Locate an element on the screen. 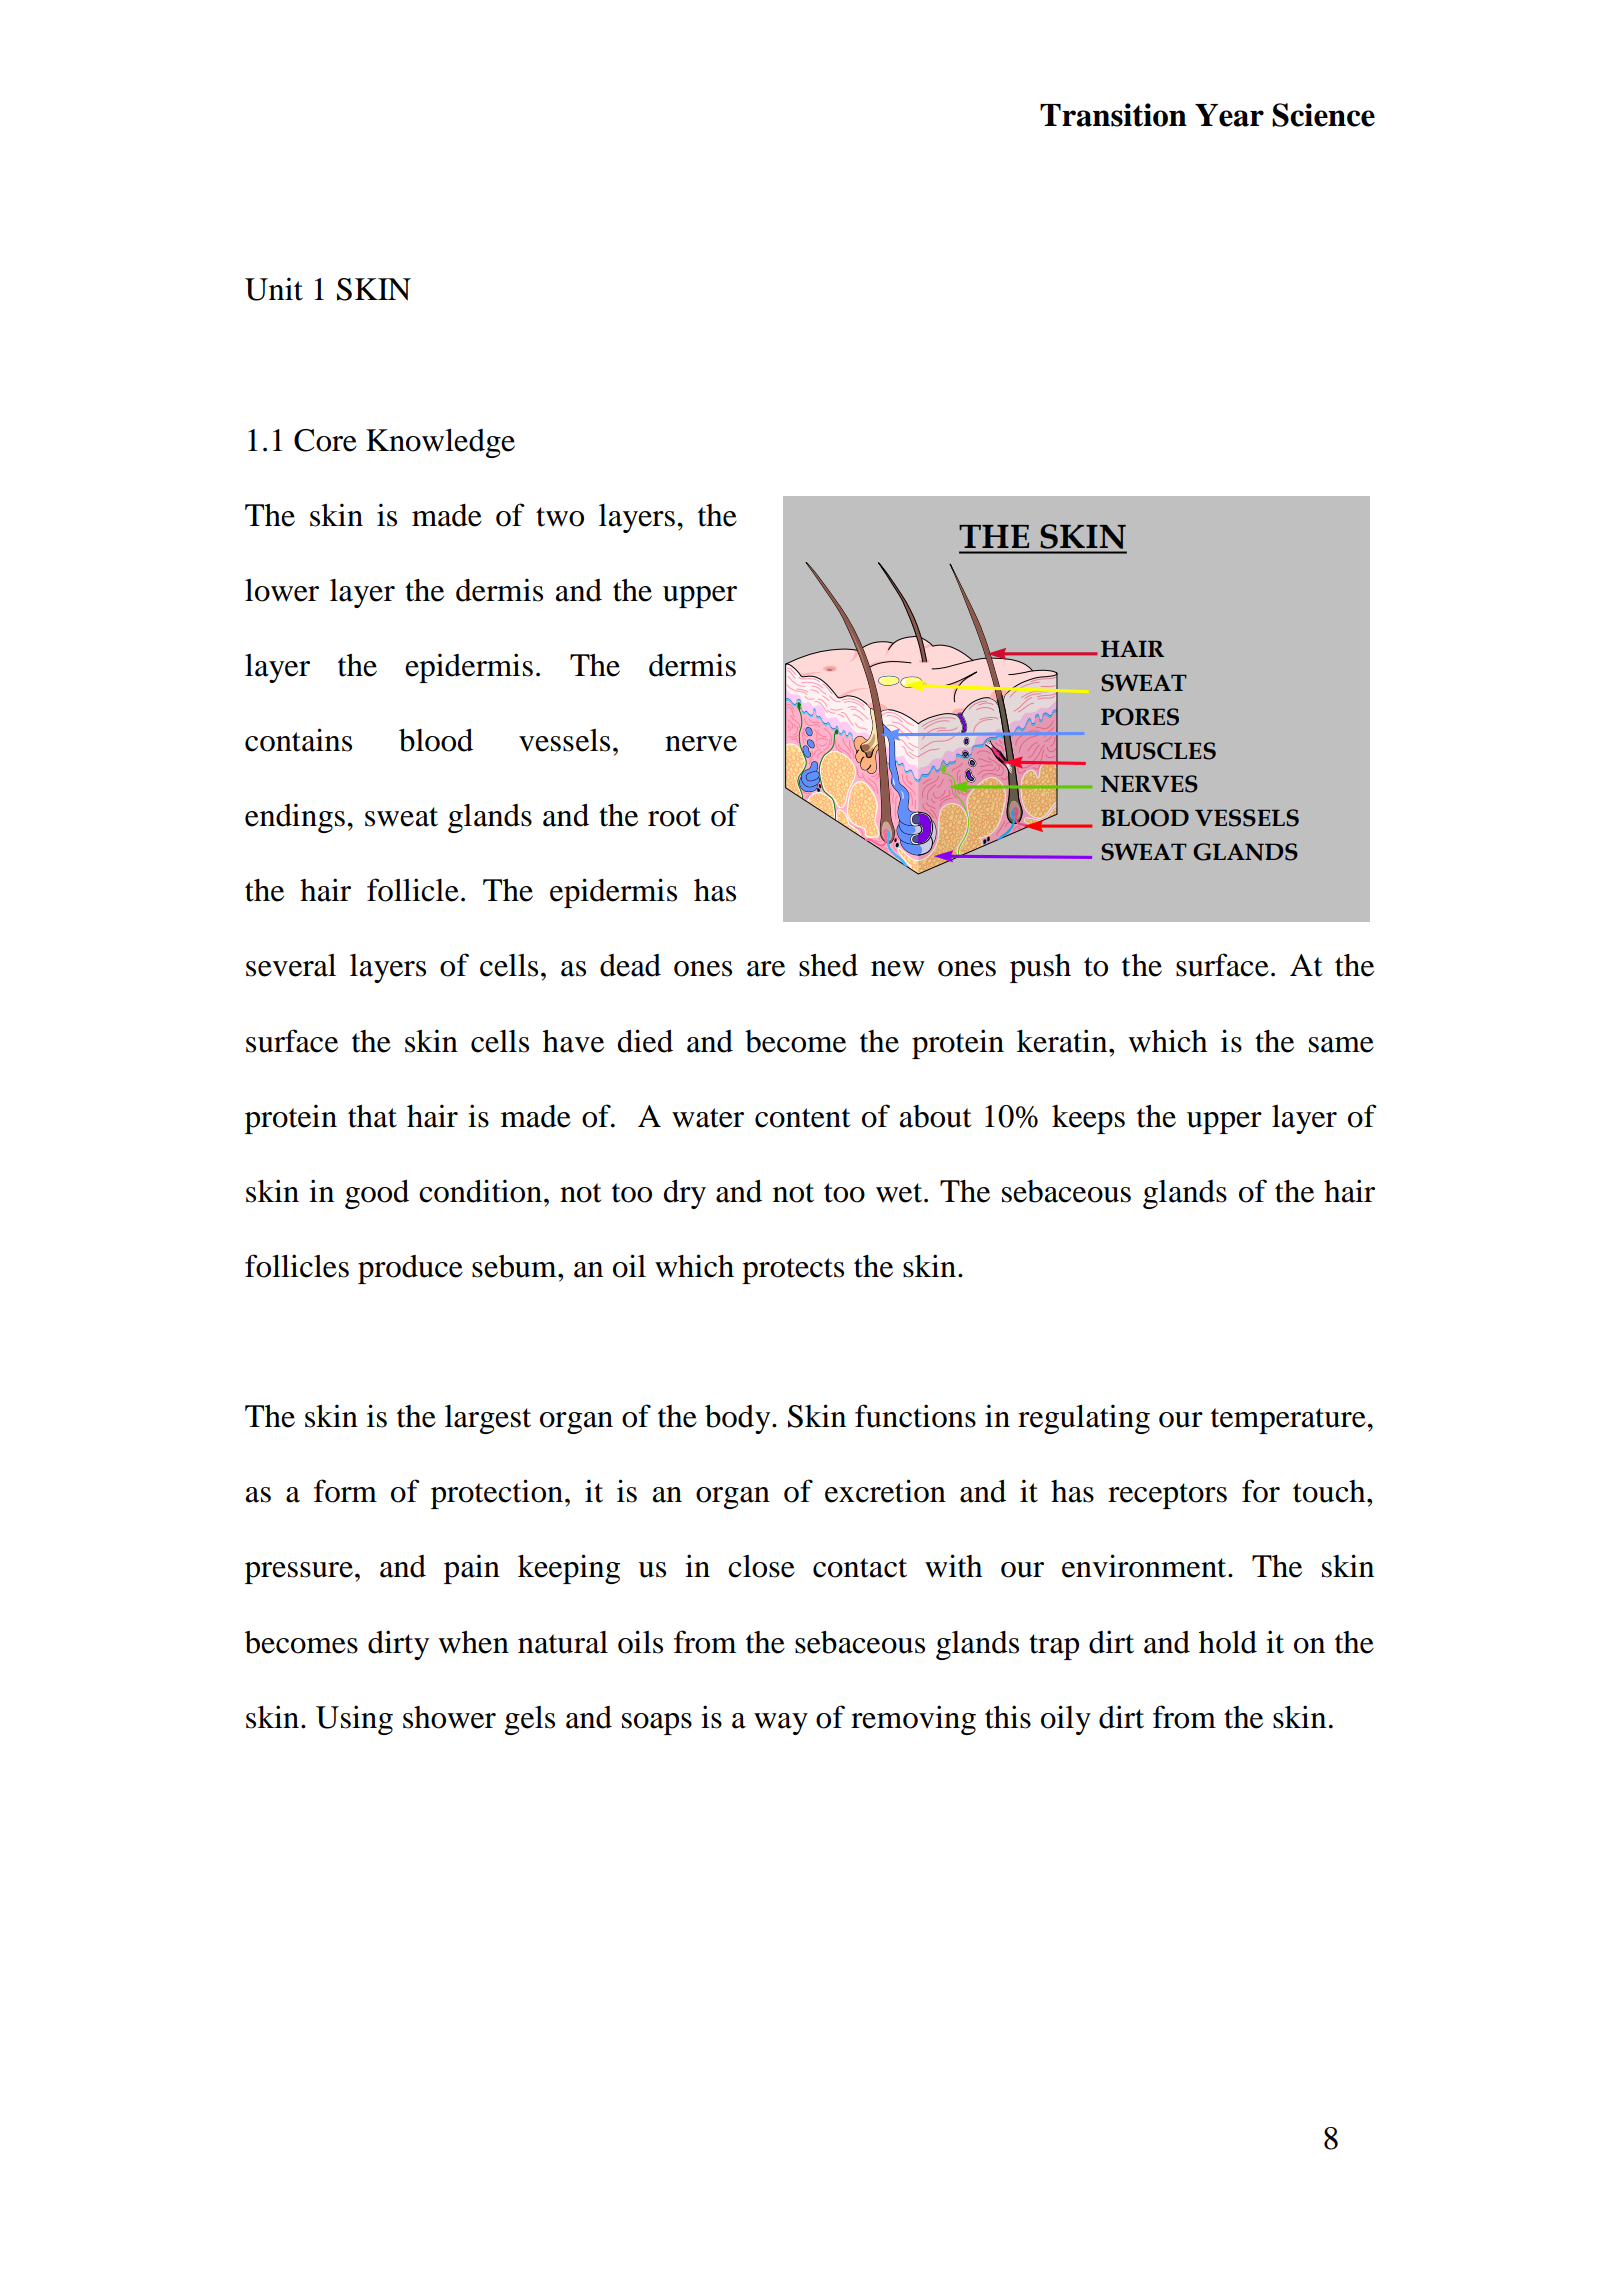 This screenshot has height=2291, width=1620. Year is located at coordinates (1229, 115).
